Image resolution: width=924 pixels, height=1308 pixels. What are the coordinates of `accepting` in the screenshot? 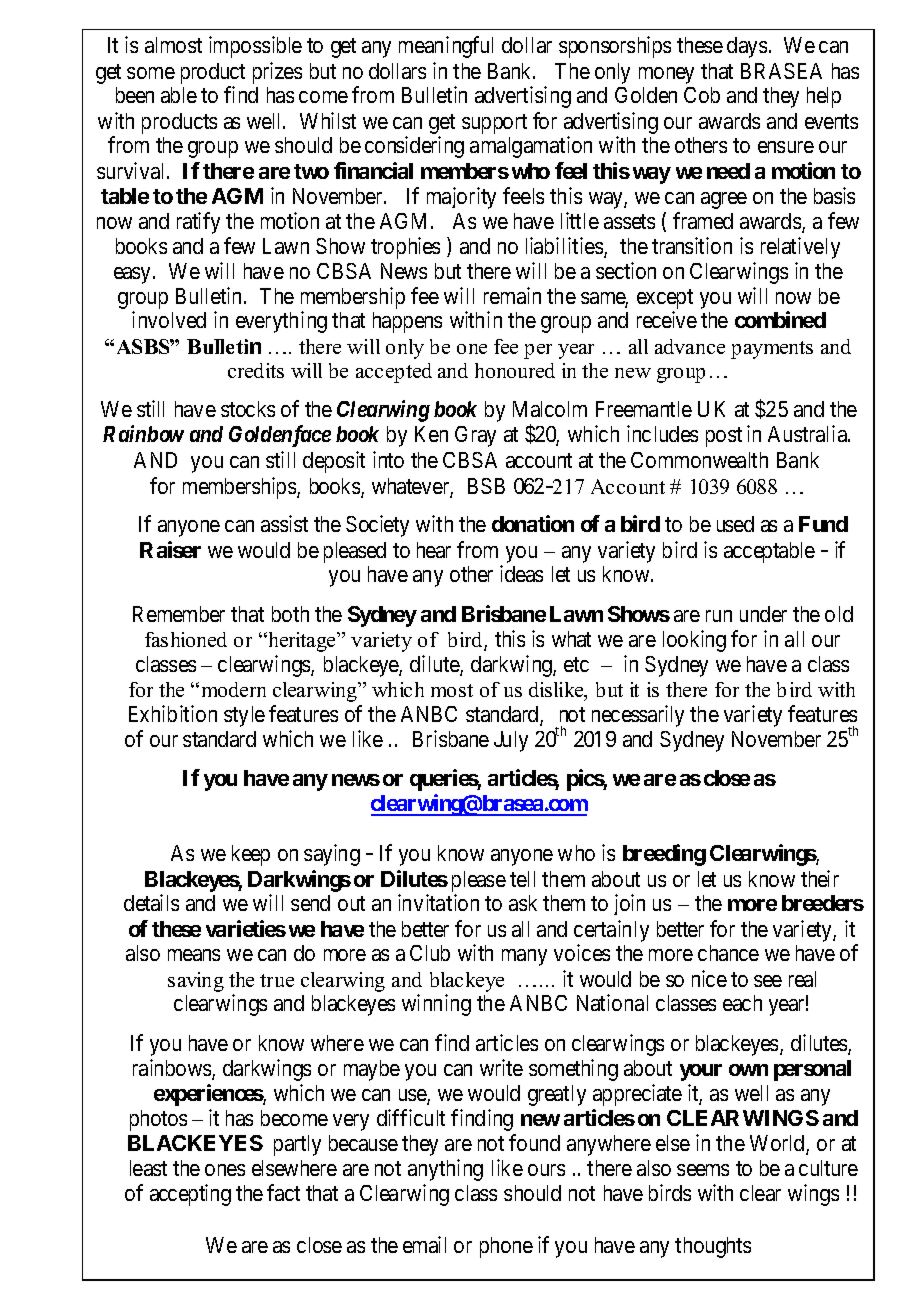 It's located at (190, 1195).
